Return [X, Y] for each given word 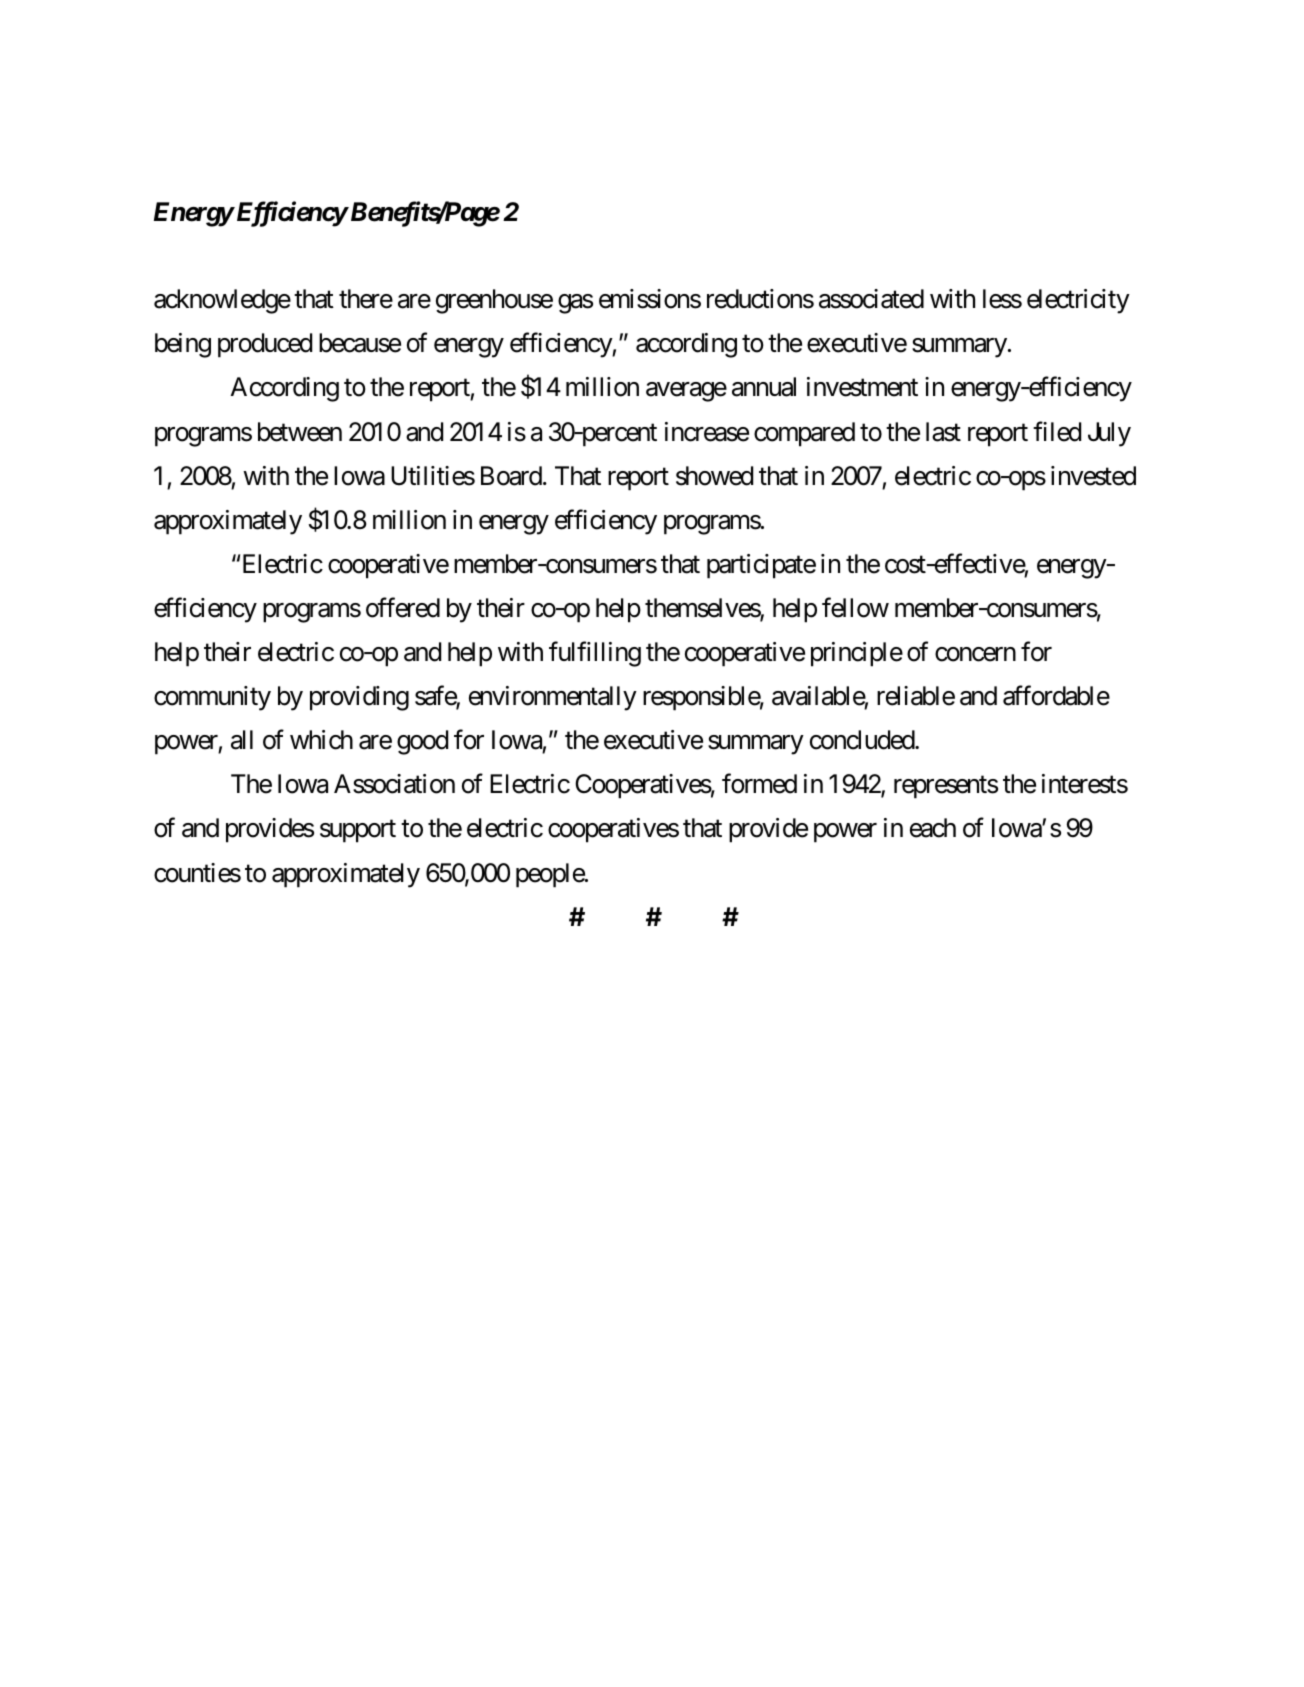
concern [975, 654]
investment [862, 387]
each [933, 828]
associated [871, 299]
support [358, 832]
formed [759, 784]
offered [403, 608]
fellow [855, 608]
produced [265, 345]
